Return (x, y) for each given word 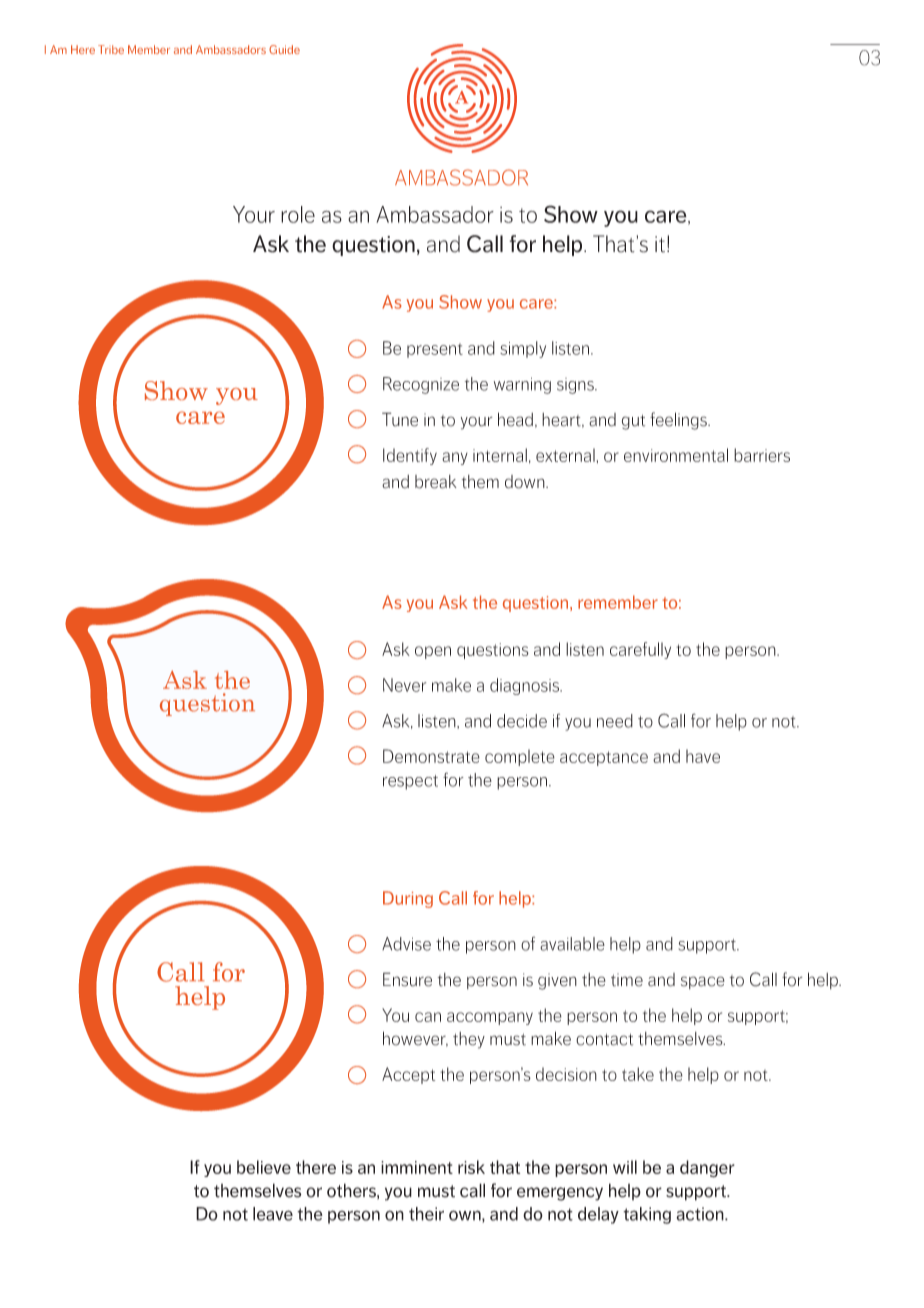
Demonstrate (431, 756)
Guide (284, 49)
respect (410, 782)
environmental (676, 455)
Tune (400, 419)
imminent (417, 1167)
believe (264, 1167)
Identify (410, 456)
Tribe (111, 49)
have (703, 756)
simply (523, 349)
